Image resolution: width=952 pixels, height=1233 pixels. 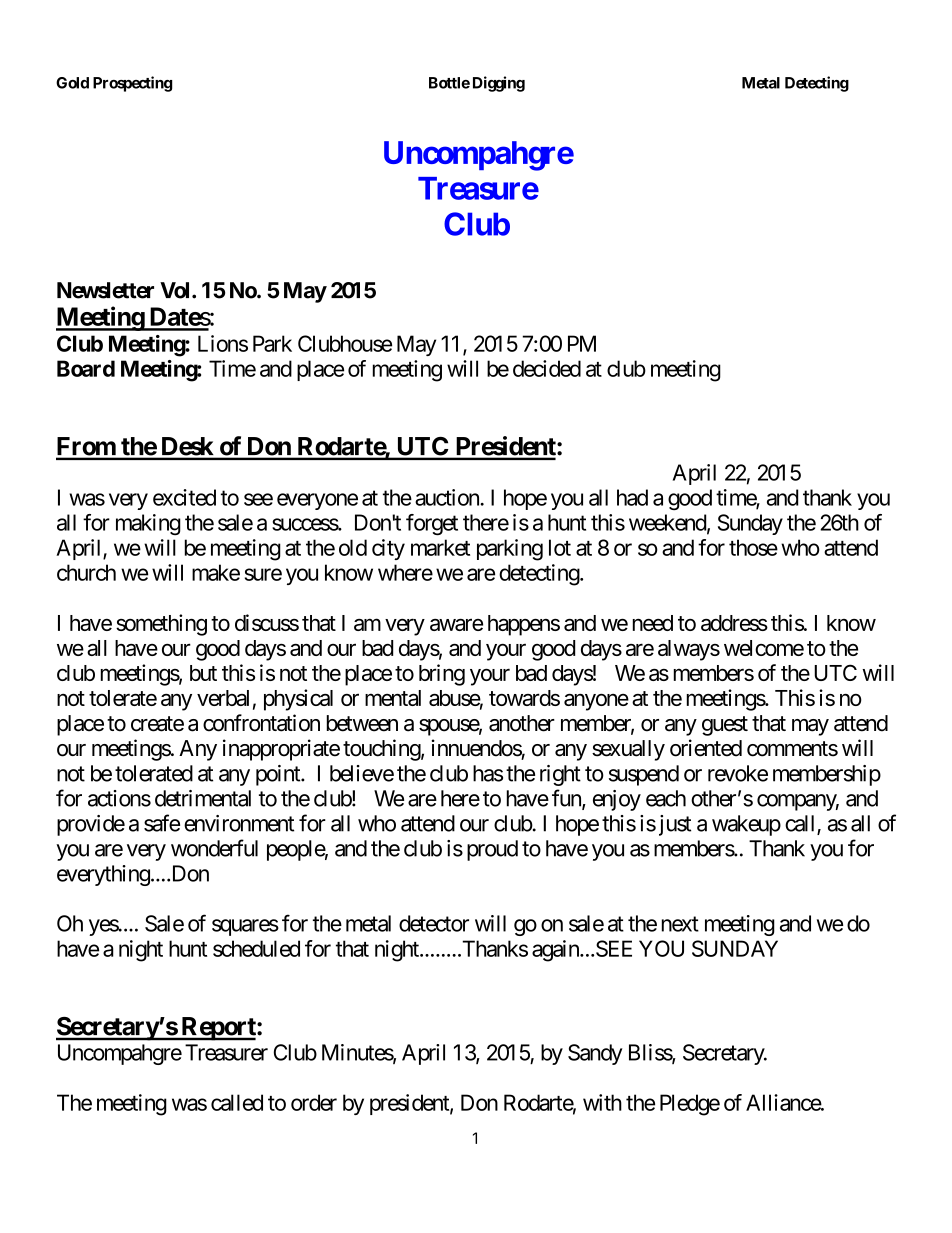 What do you see at coordinates (223, 698) in the image?
I see `verbal` at bounding box center [223, 698].
